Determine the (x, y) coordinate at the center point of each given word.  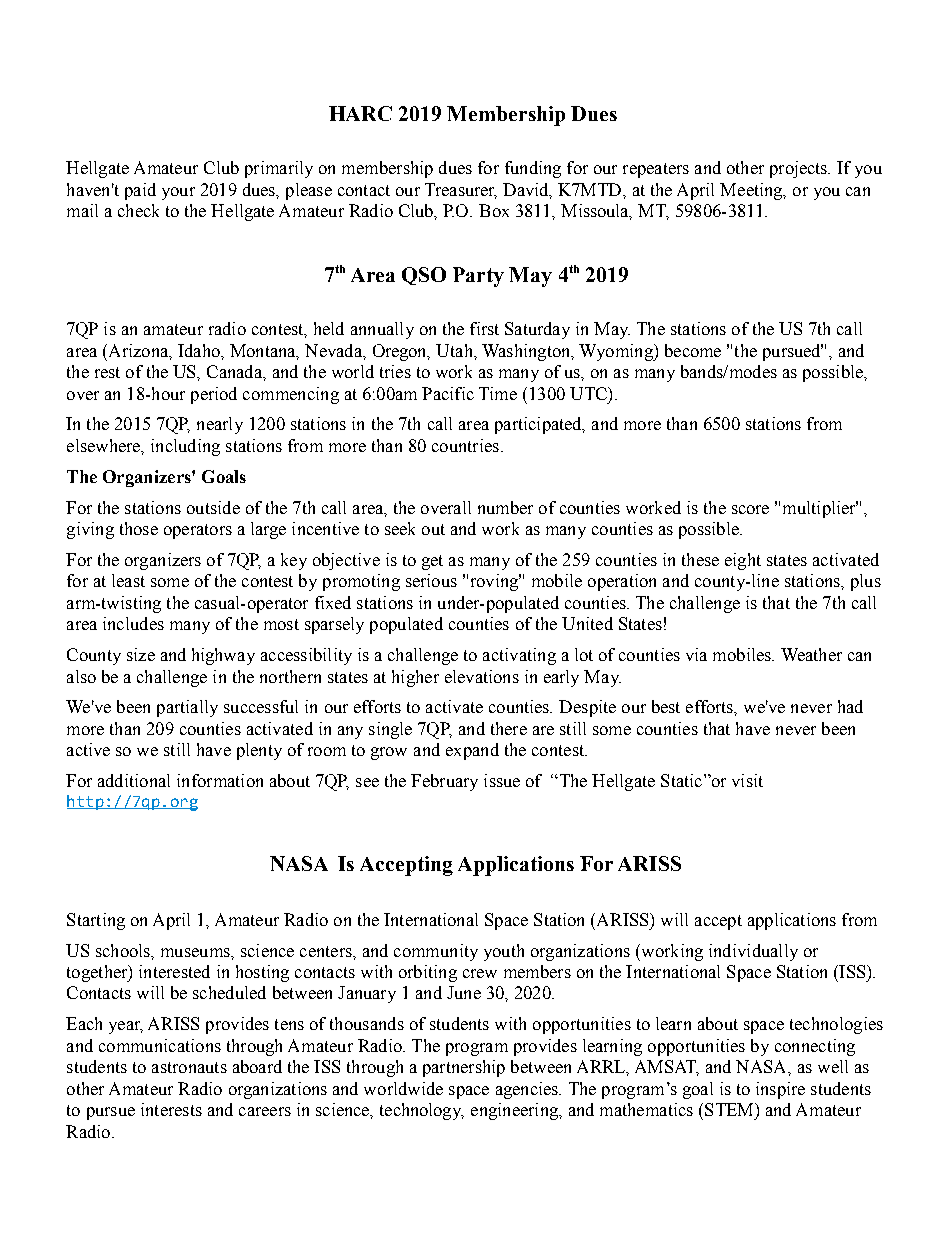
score (750, 509)
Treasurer (461, 191)
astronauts (189, 1067)
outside (213, 507)
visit (747, 780)
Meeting (752, 191)
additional (134, 780)
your (178, 193)
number (505, 507)
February (444, 782)
